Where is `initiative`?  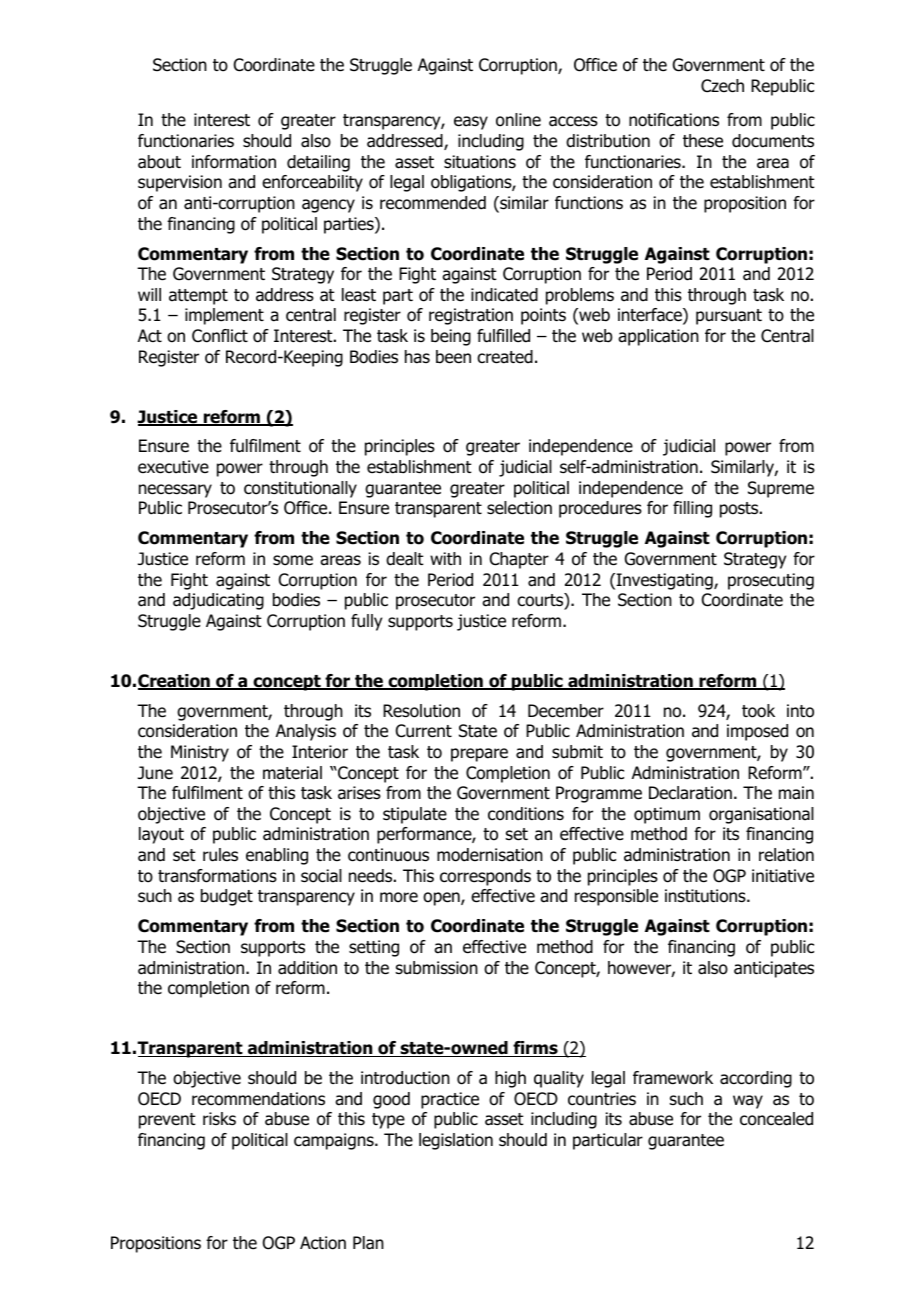 initiative is located at coordinates (783, 876).
